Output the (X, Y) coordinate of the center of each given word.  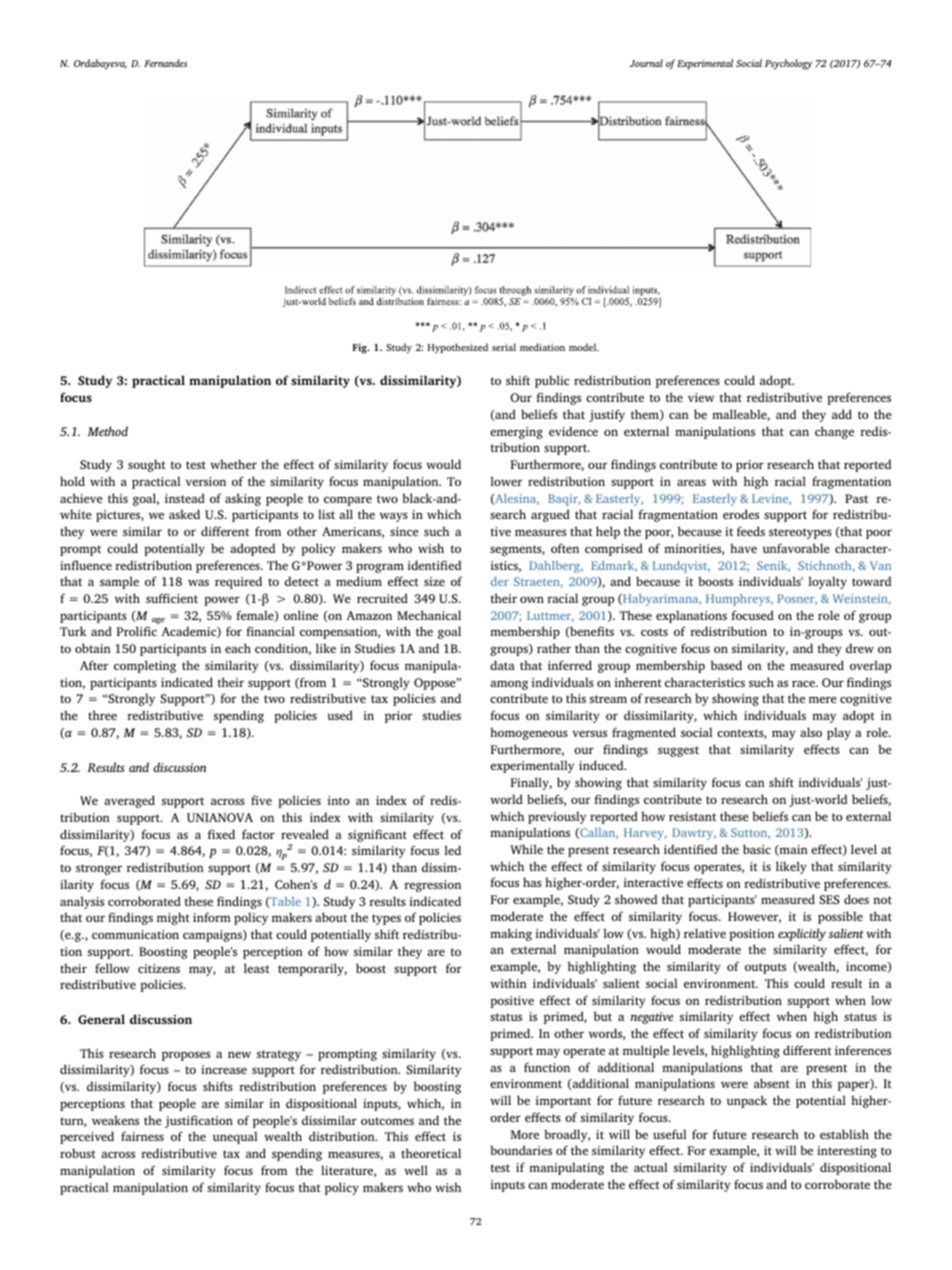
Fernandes (165, 63)
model (584, 347)
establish (844, 1134)
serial (504, 347)
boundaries (521, 1150)
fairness (142, 1136)
